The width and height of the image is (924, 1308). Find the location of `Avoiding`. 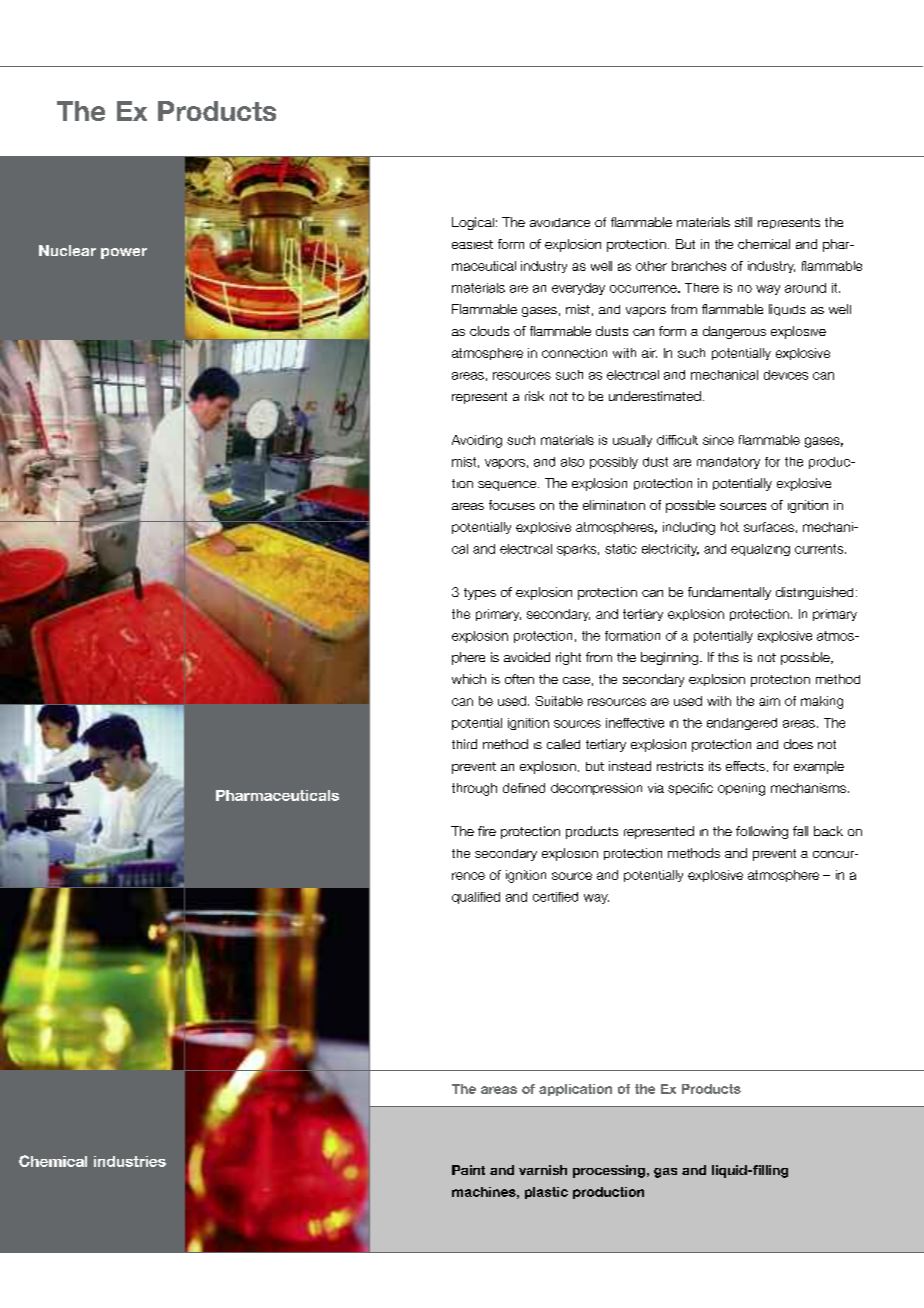

Avoiding is located at coordinates (477, 441).
